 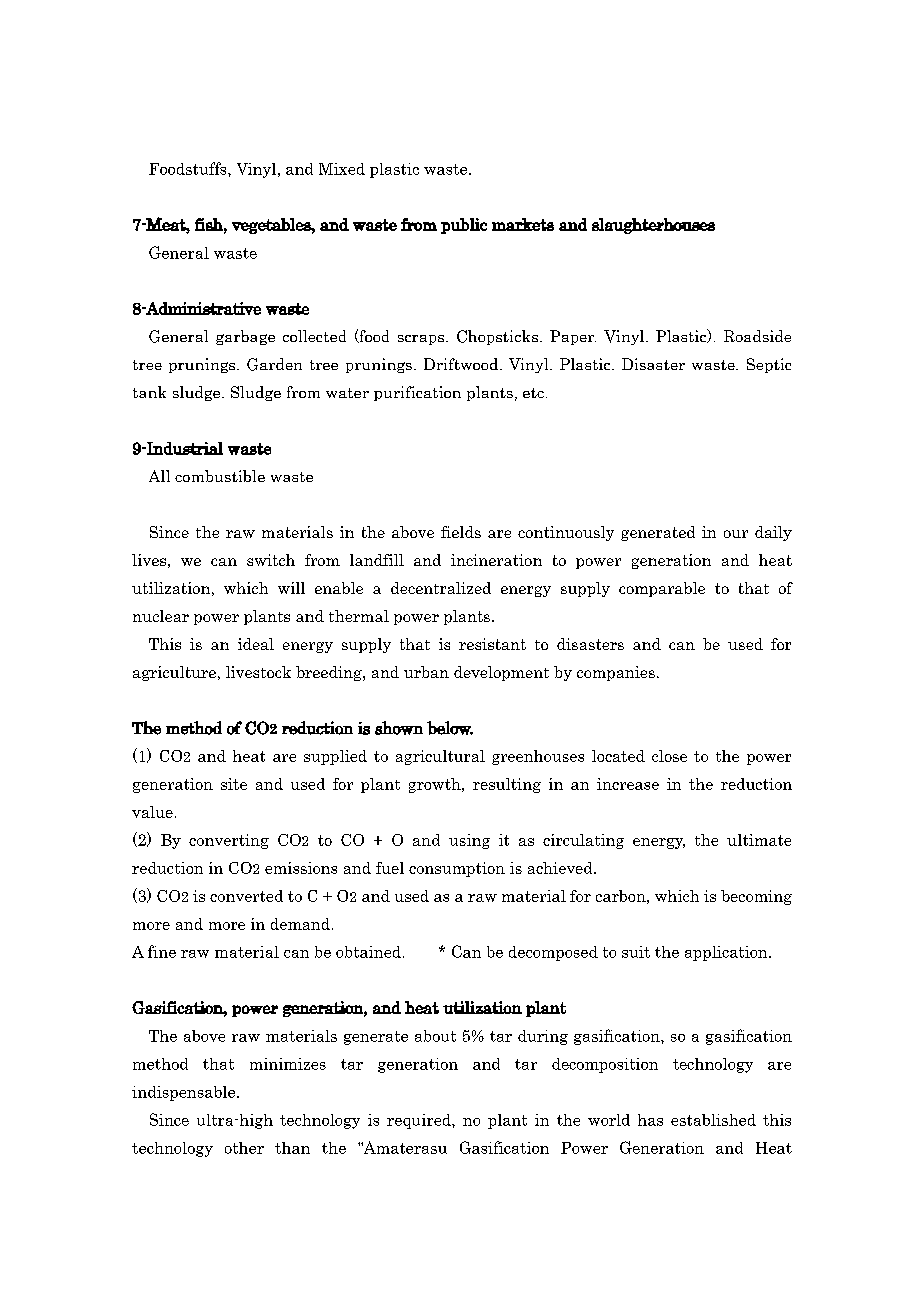 I want to click on site, so click(x=234, y=784).
